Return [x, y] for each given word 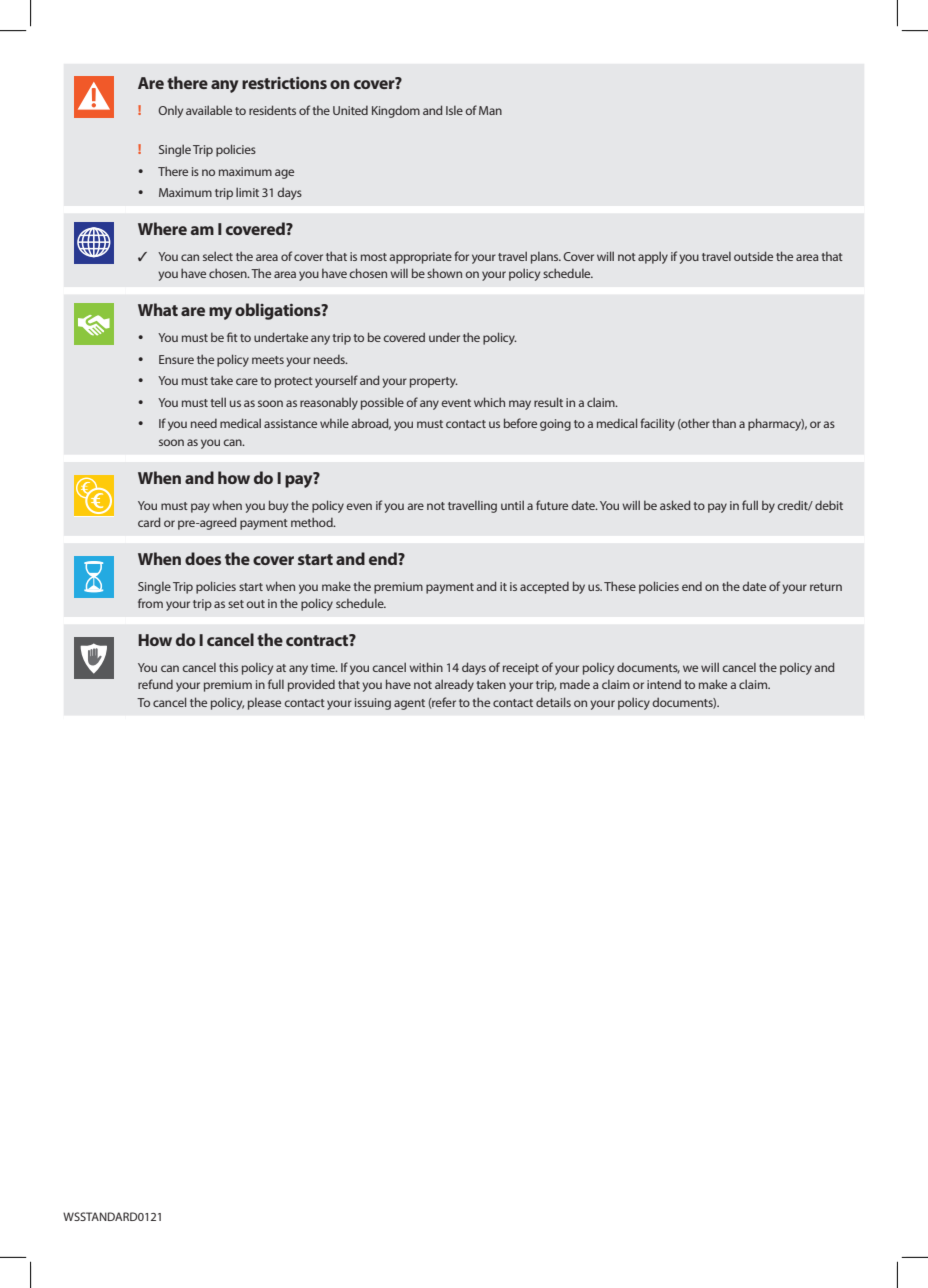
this [228, 667]
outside [753, 256]
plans [546, 258]
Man [490, 110]
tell [218, 402]
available [209, 110]
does [203, 558]
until [512, 505]
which [489, 402]
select [218, 256]
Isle [454, 110]
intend [664, 684]
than [724, 423]
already [454, 685]
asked [675, 505]
